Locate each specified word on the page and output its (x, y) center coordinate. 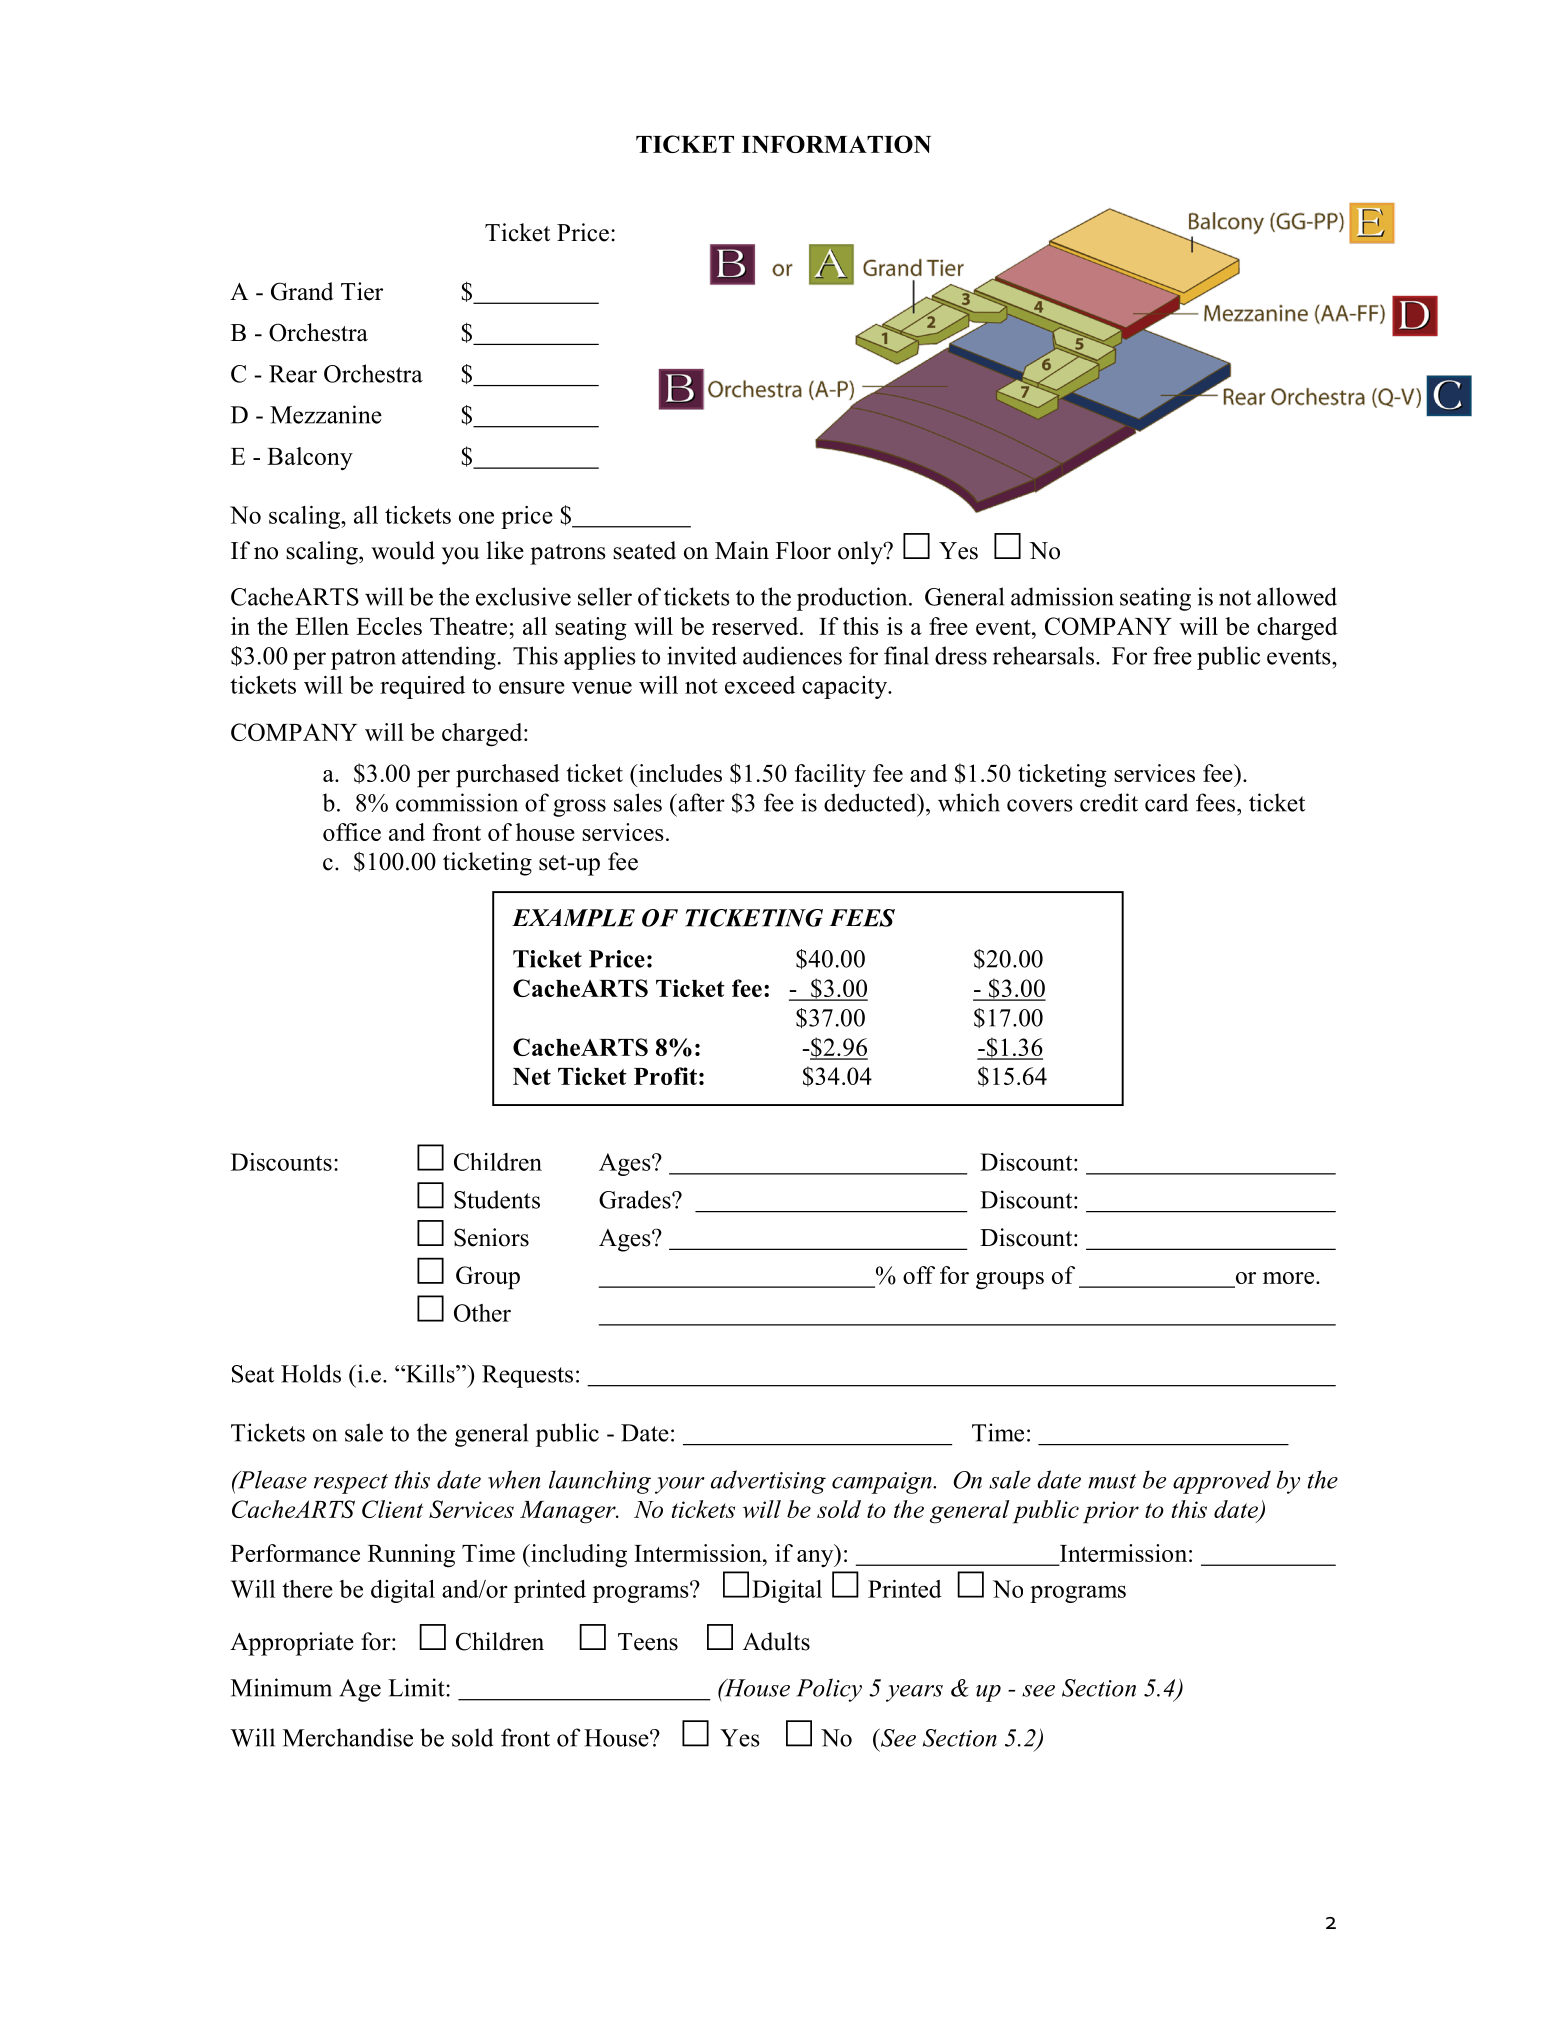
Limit (417, 1687)
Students (497, 1199)
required (422, 687)
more (1288, 1278)
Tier (362, 291)
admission (1062, 596)
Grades (636, 1199)
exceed (760, 685)
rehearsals (1043, 655)
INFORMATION (836, 144)
